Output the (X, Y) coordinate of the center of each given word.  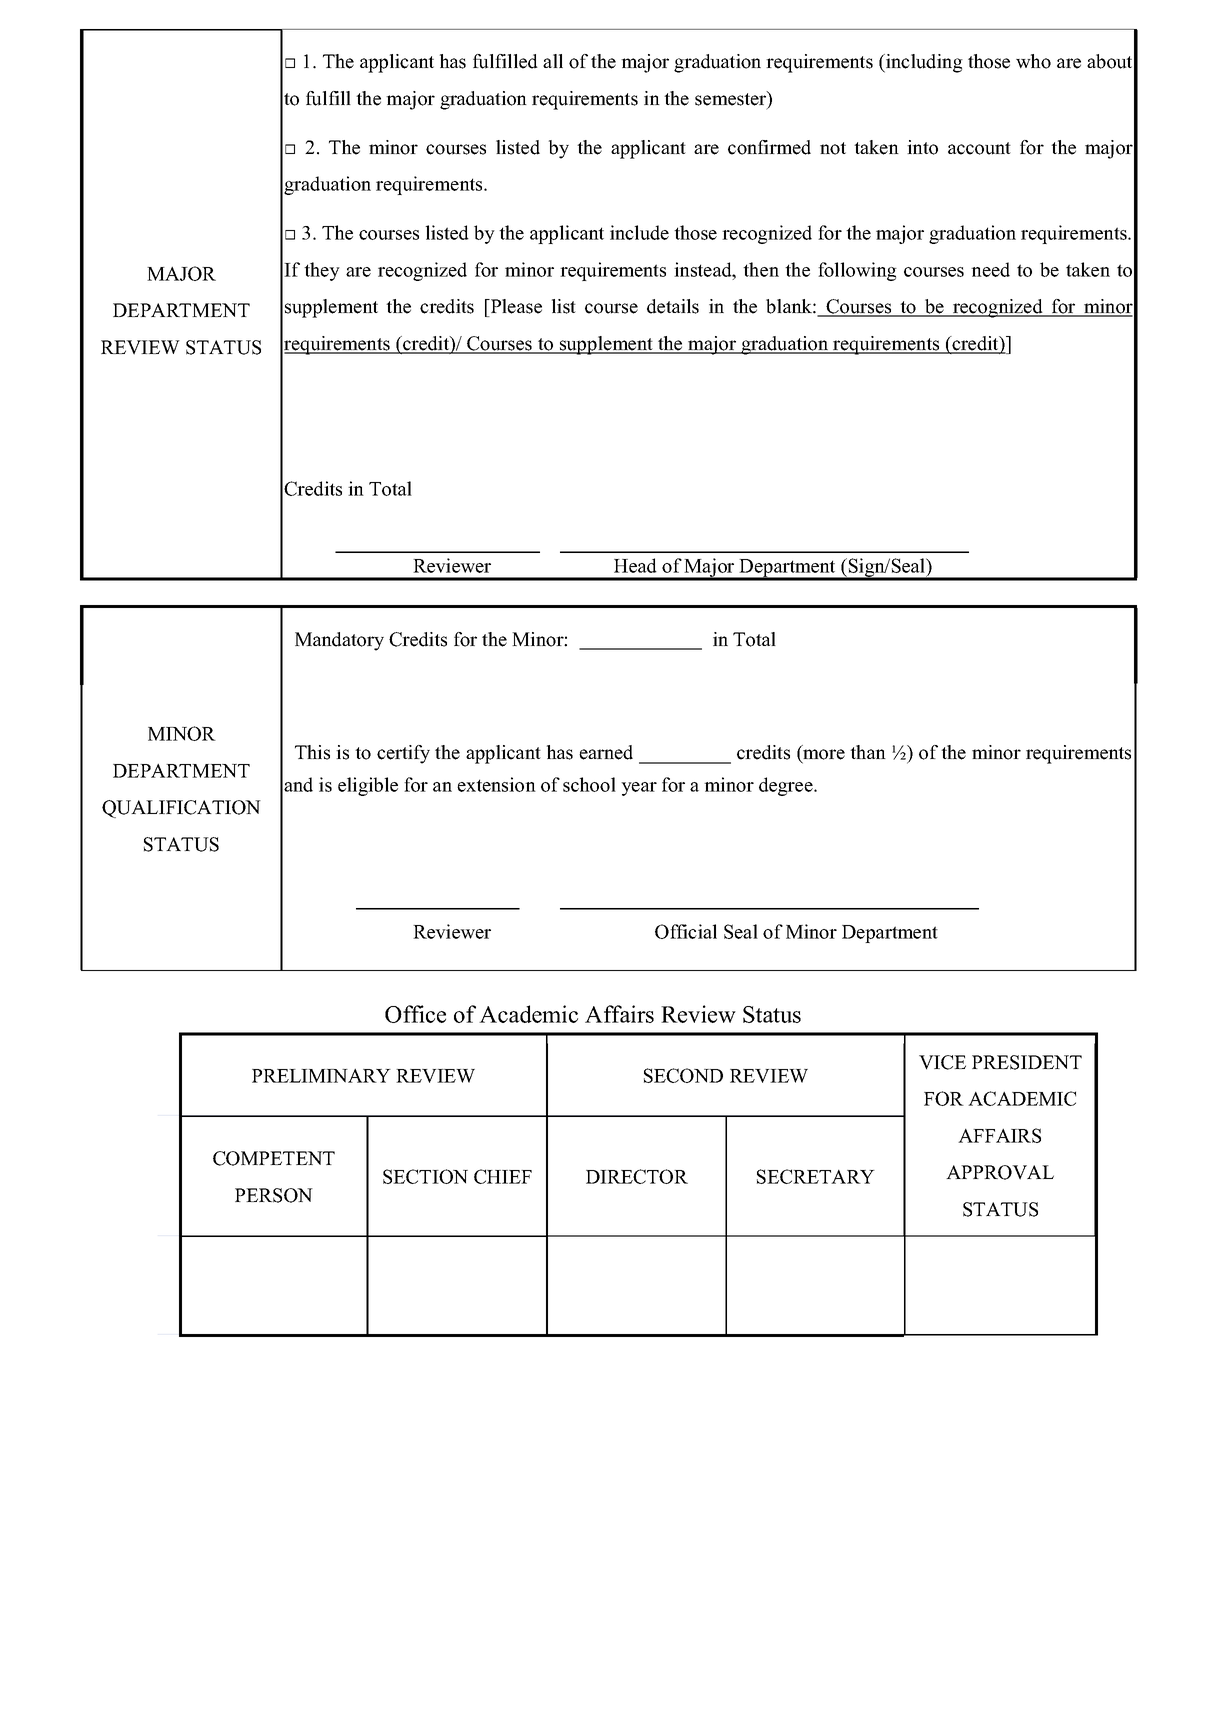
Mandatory (339, 641)
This (312, 752)
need (990, 269)
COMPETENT (274, 1158)
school (589, 784)
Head (635, 565)
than (868, 752)
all (553, 61)
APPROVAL (1000, 1172)
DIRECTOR (637, 1176)
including (923, 63)
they (322, 271)
